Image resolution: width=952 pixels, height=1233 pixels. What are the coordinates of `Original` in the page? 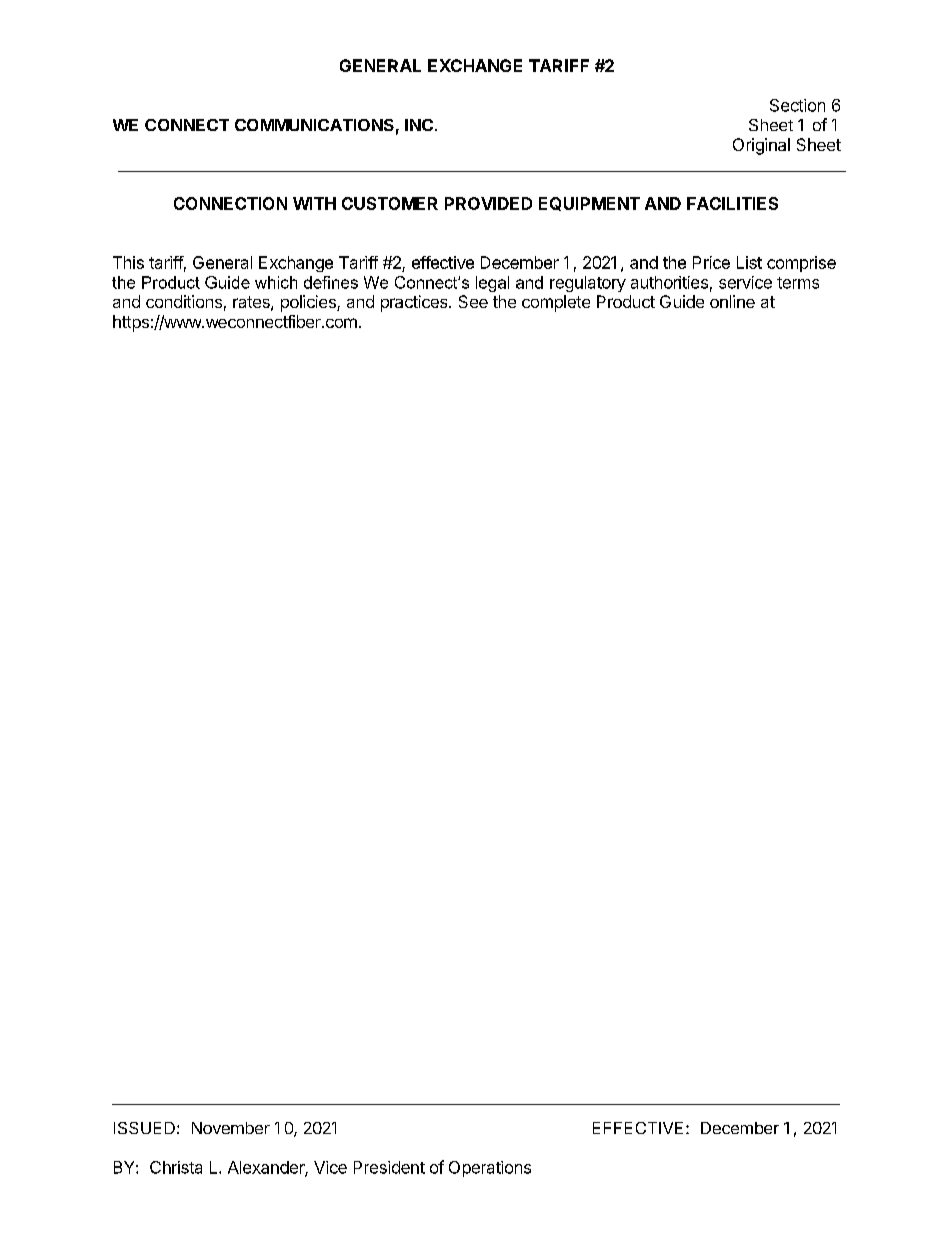 It's located at (761, 146).
